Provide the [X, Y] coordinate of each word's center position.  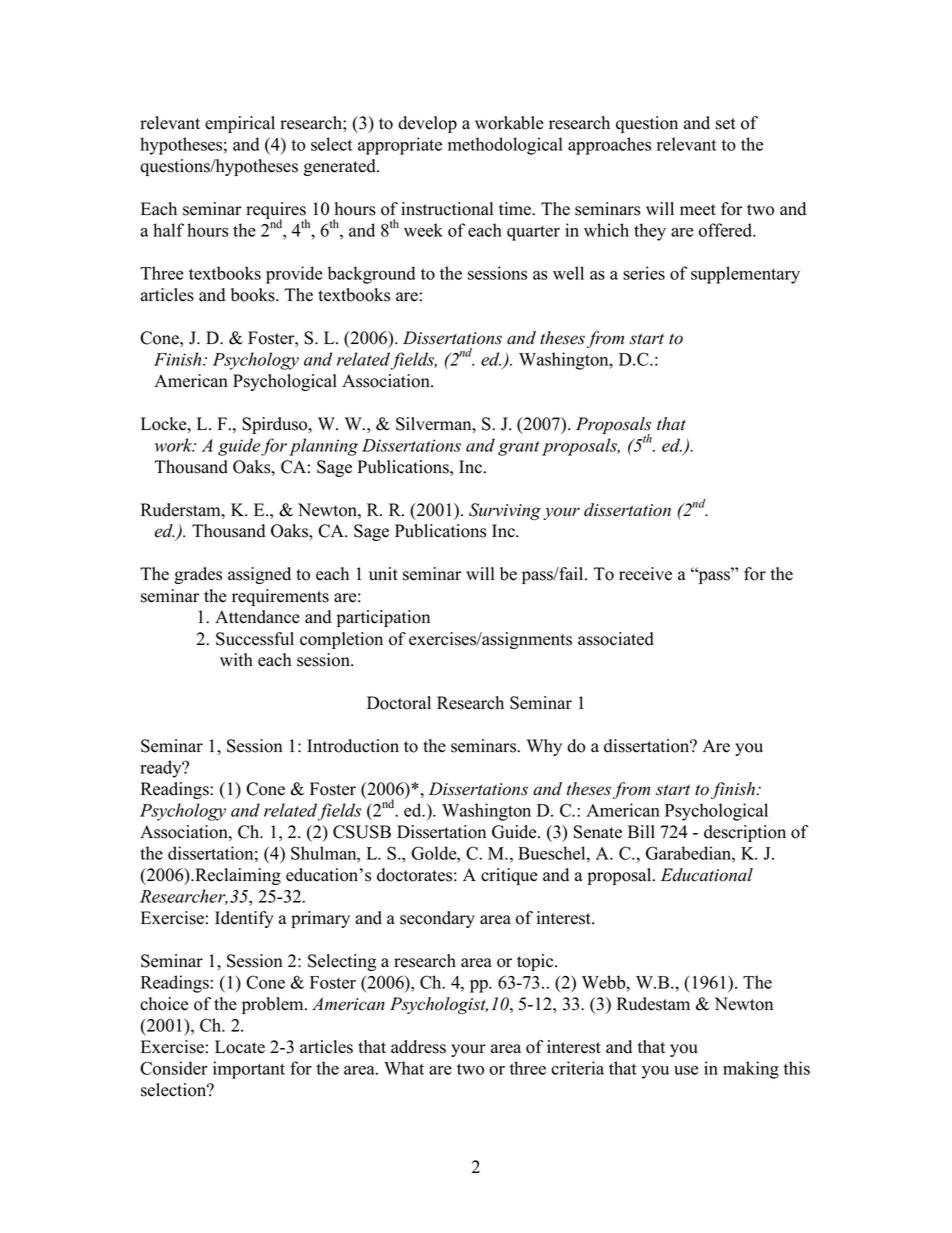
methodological [505, 146]
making [751, 1070]
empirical [240, 124]
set [726, 124]
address [418, 1047]
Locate [240, 1047]
